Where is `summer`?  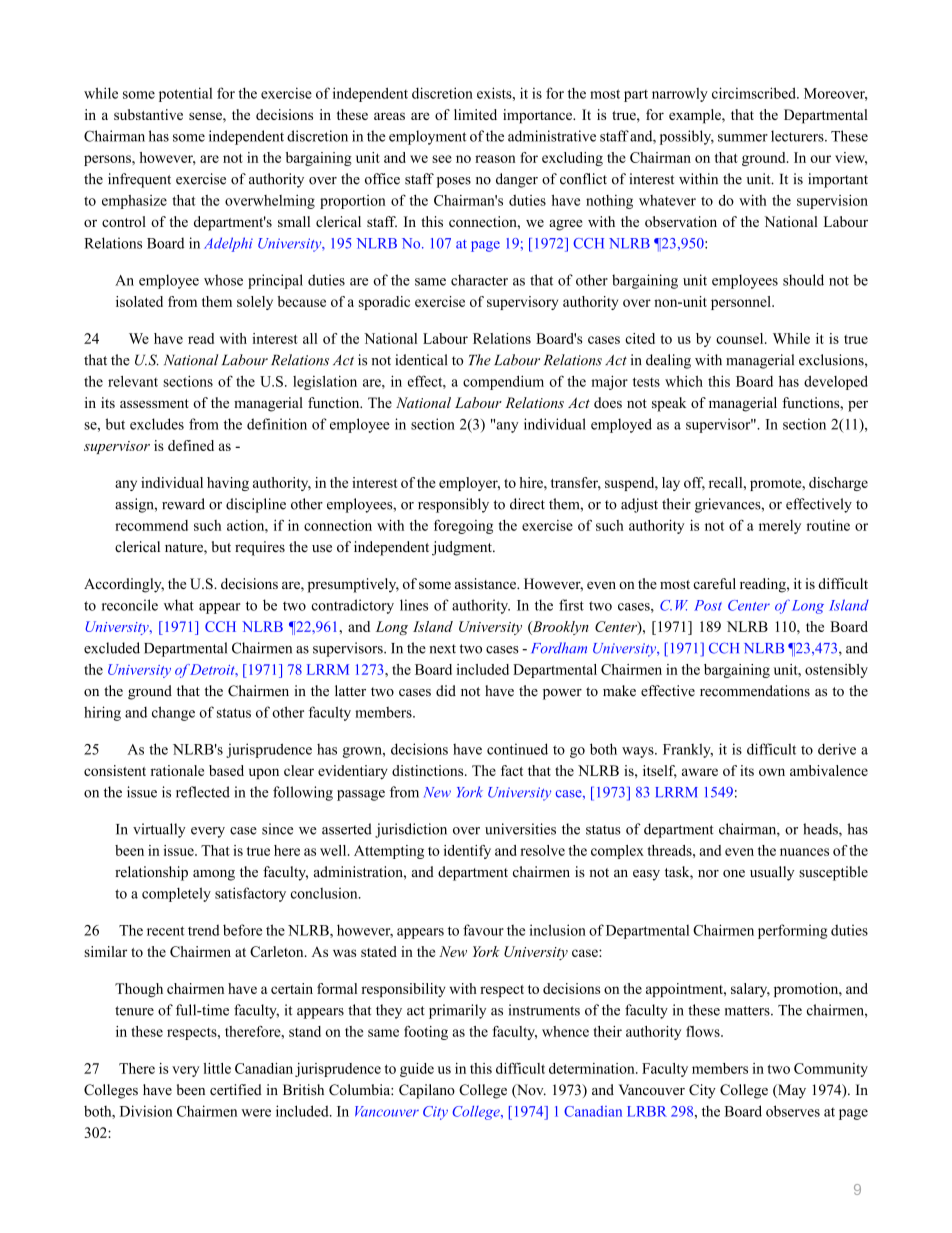 summer is located at coordinates (743, 138).
